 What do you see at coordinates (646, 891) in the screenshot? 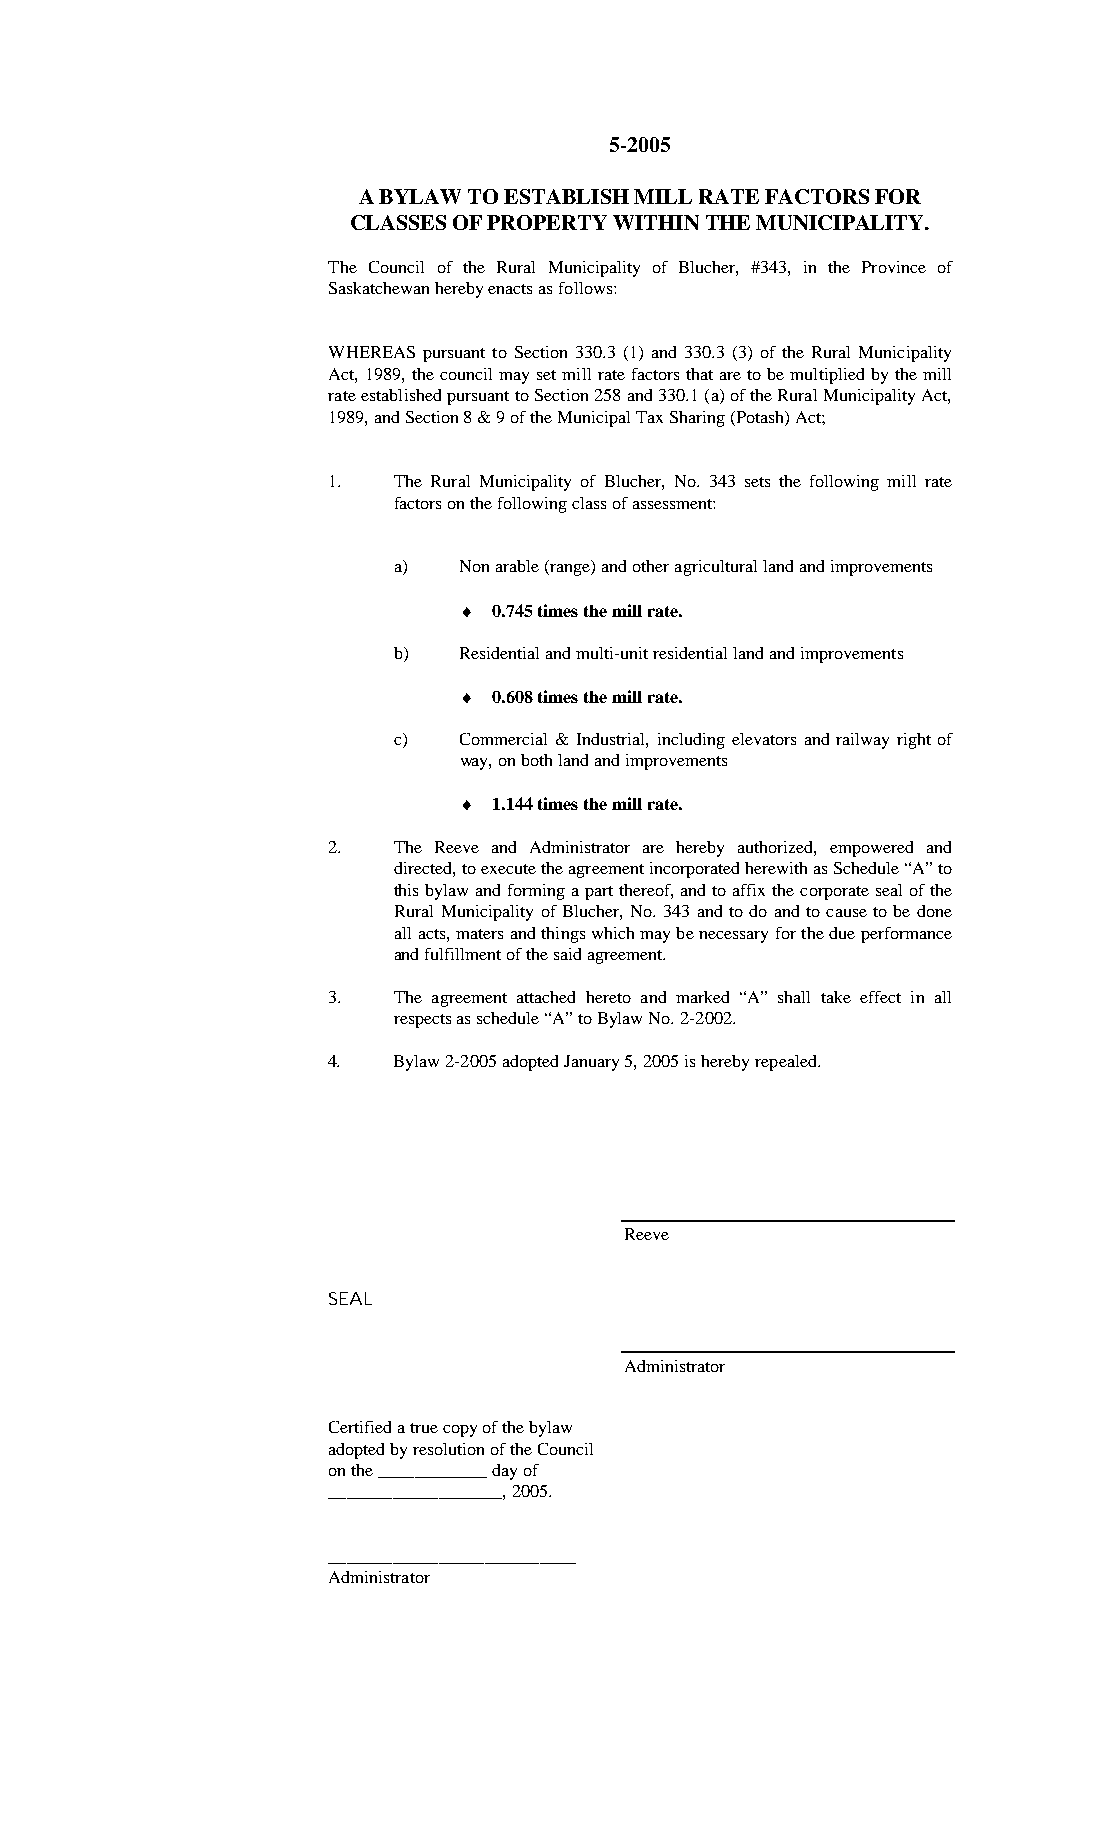
I see `thereof` at bounding box center [646, 891].
